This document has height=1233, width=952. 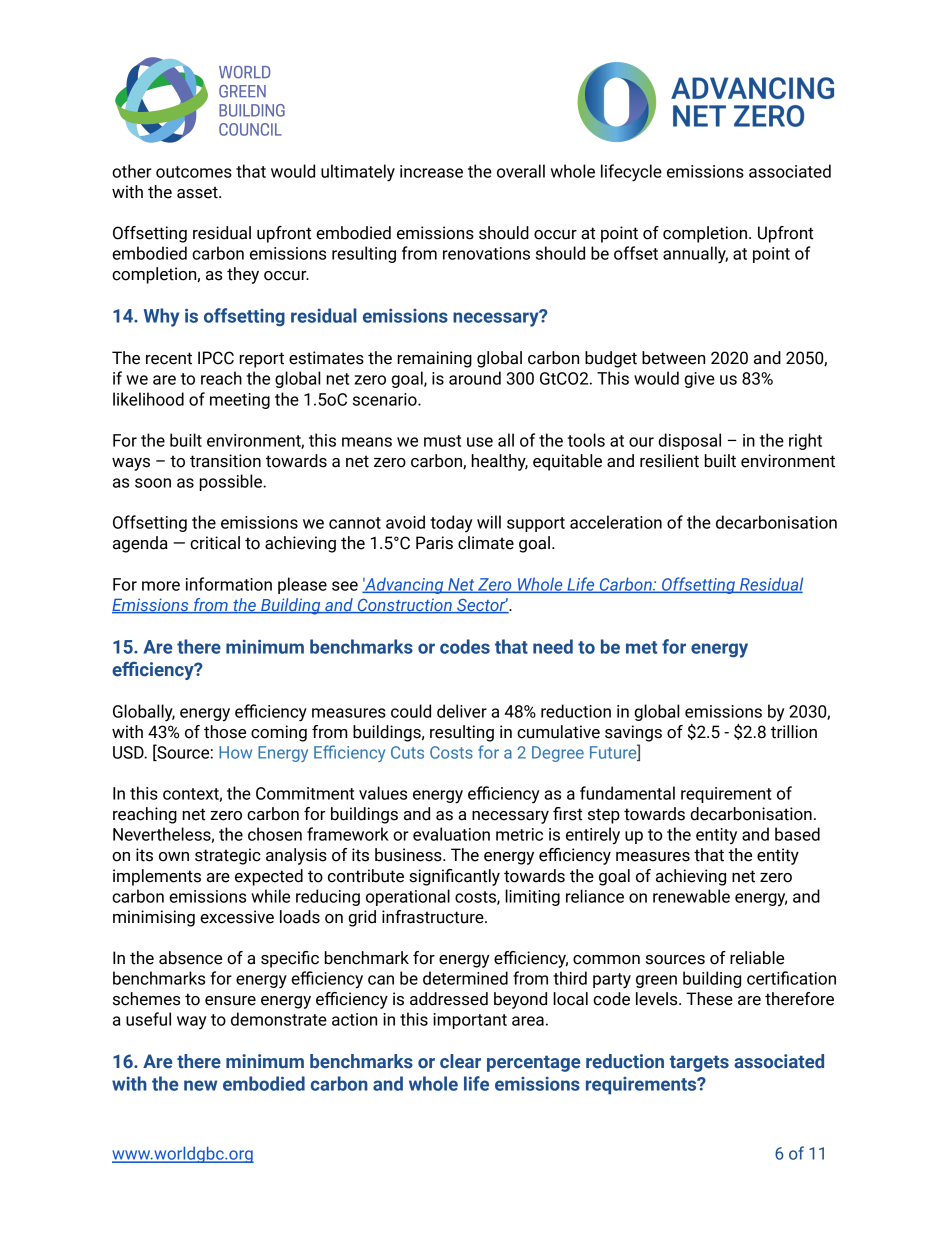 I want to click on trillion, so click(x=794, y=732).
